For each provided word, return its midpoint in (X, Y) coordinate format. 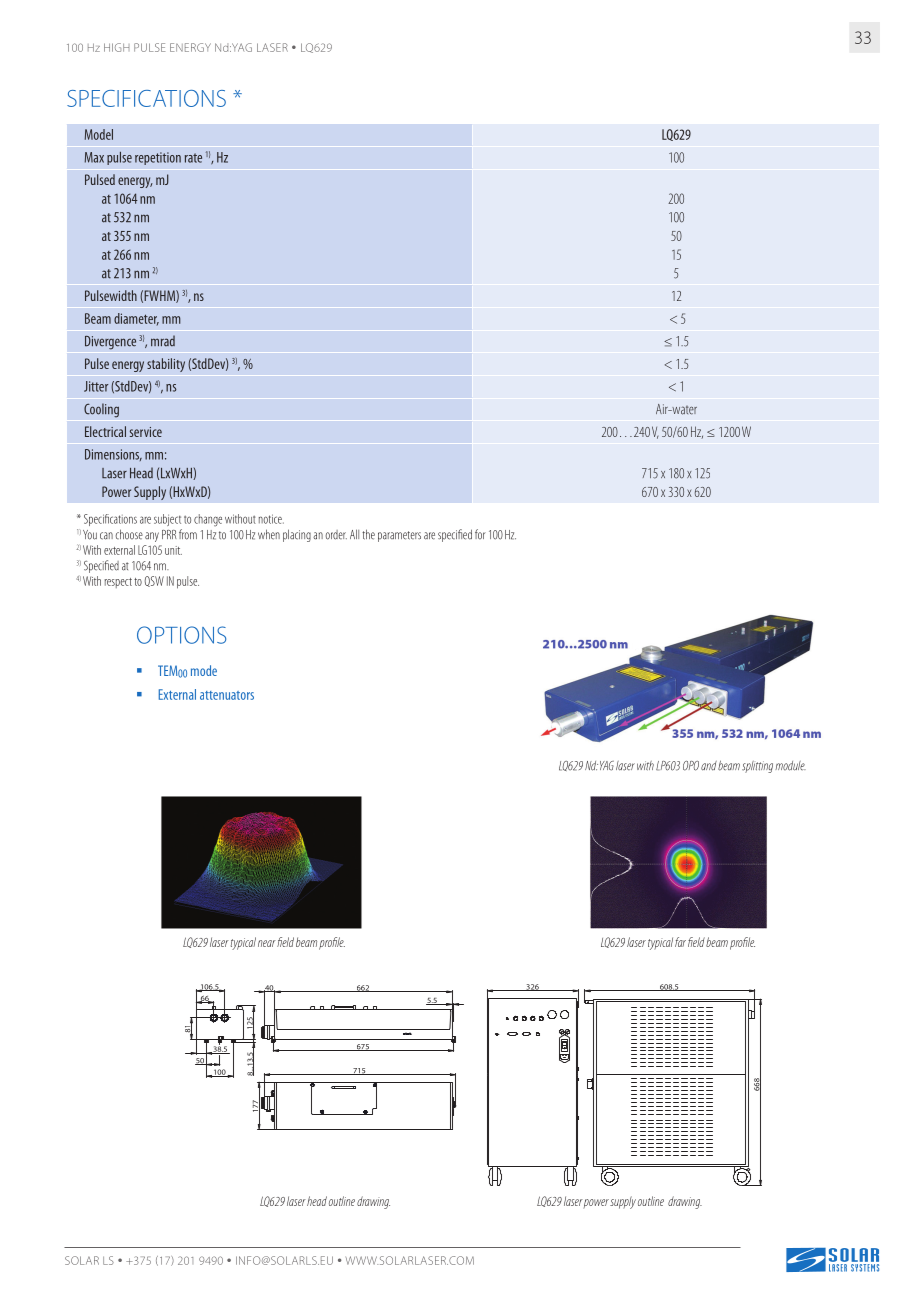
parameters (399, 536)
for (480, 534)
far (680, 942)
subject (167, 520)
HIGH (117, 47)
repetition (158, 158)
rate (193, 158)
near (267, 943)
